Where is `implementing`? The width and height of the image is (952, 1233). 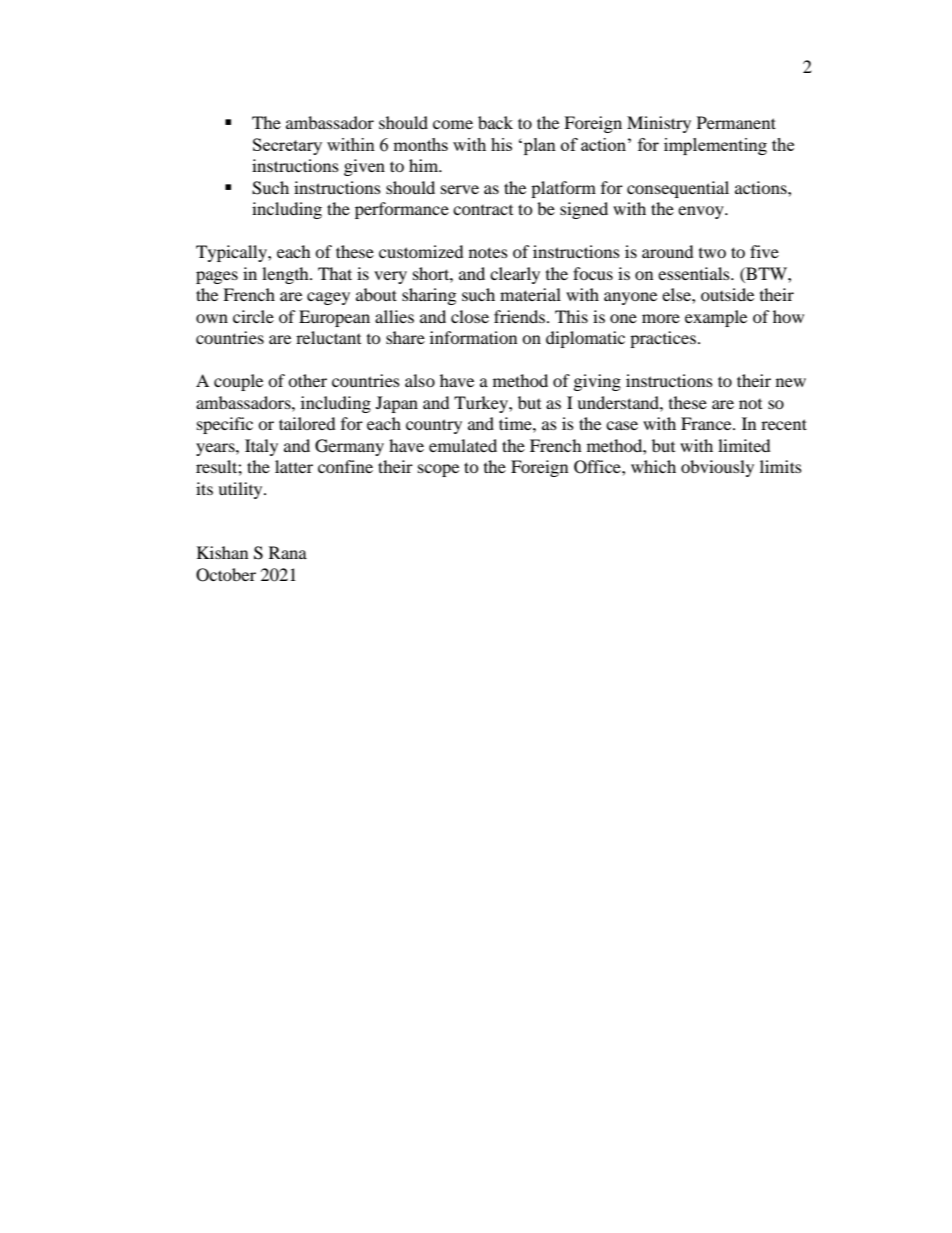 implementing is located at coordinates (715, 146).
